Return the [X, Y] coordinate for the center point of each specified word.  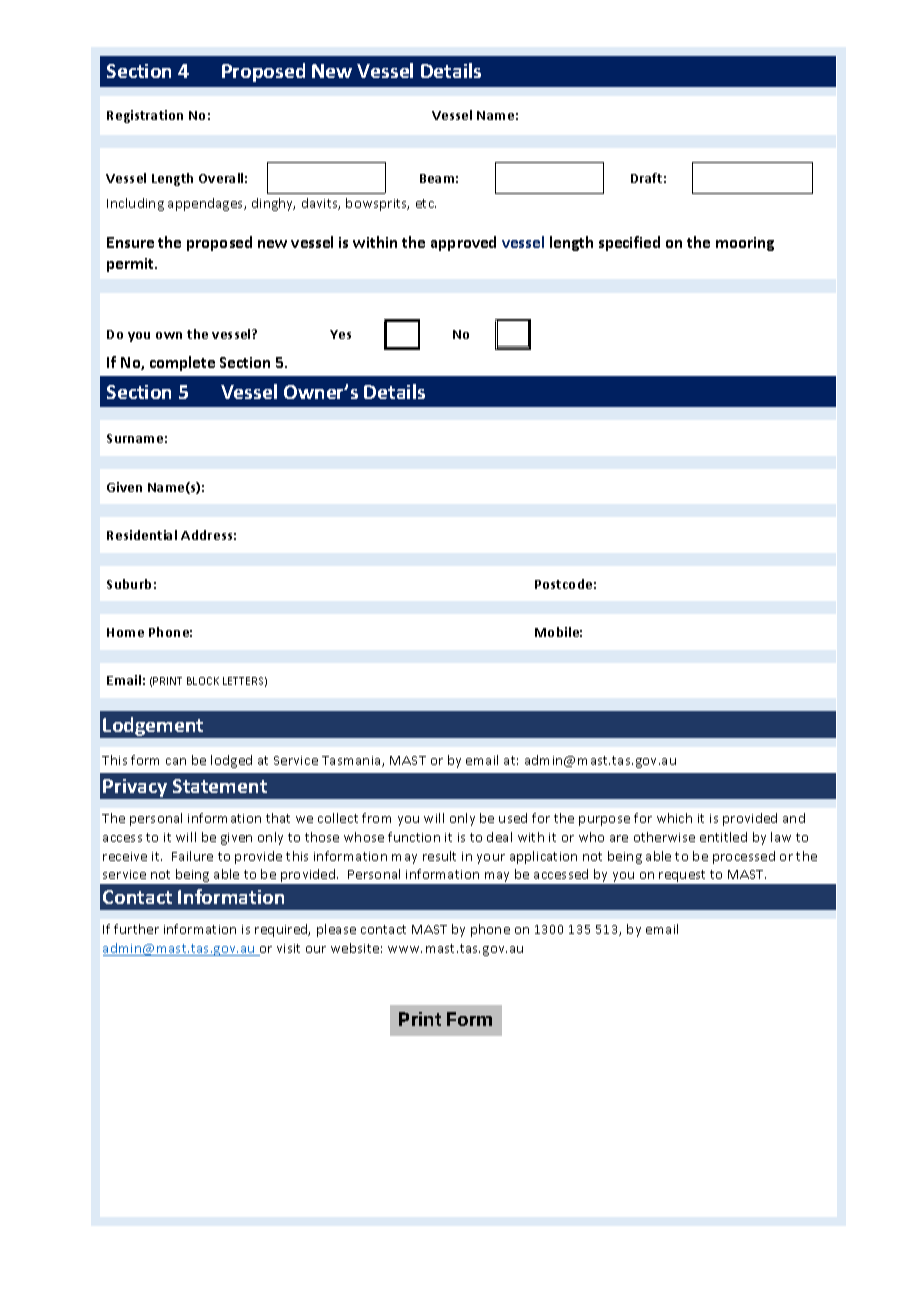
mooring [745, 244]
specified [629, 243]
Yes [340, 334]
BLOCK [203, 681]
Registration [145, 116]
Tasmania [352, 761]
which [674, 818]
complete [182, 363]
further [136, 929]
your [491, 859]
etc [426, 203]
